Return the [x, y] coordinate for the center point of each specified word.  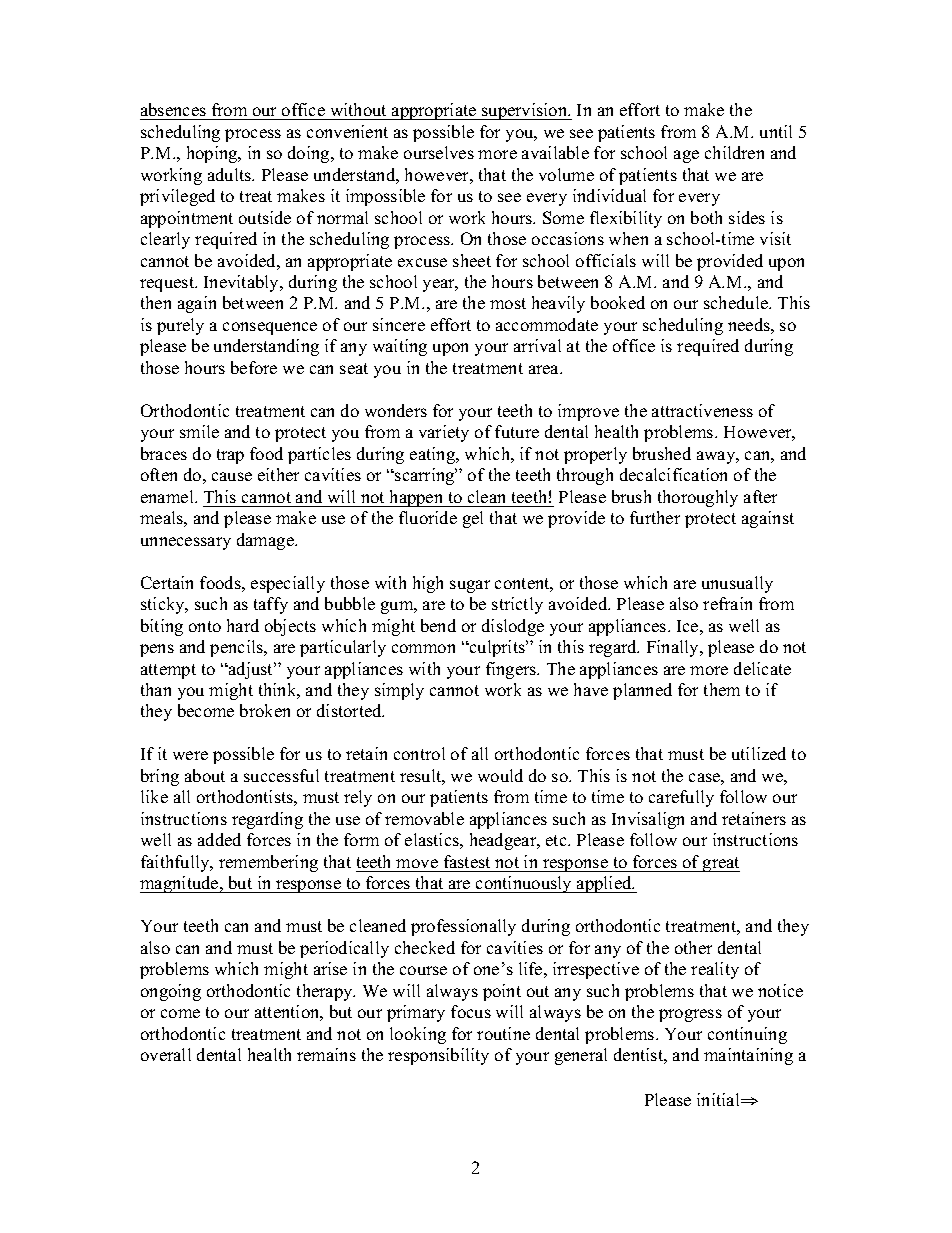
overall [166, 1054]
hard [243, 625]
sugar [470, 586]
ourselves [439, 152]
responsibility [438, 1056]
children [734, 152]
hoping [213, 154]
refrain [727, 603]
